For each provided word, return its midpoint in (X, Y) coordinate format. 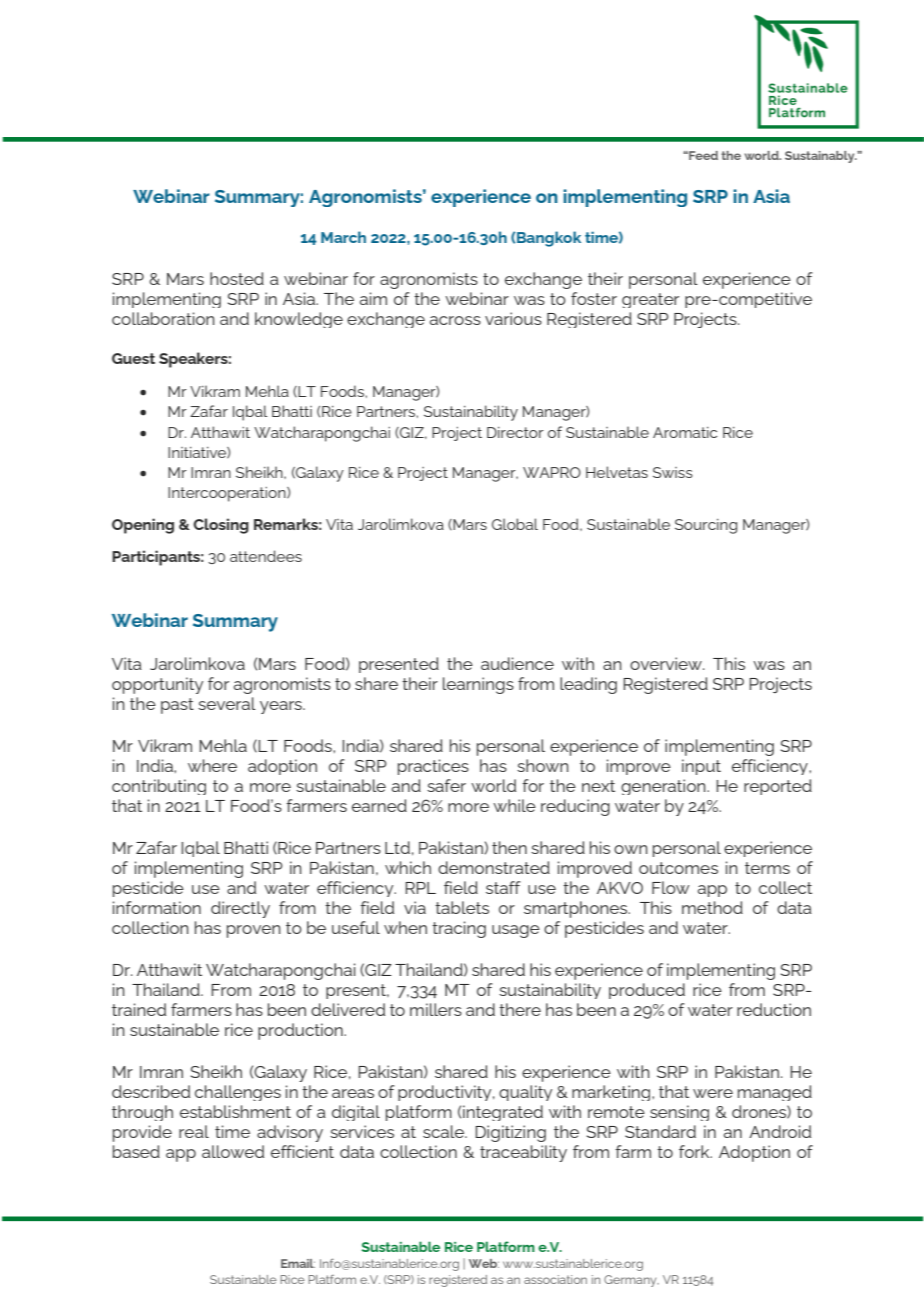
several (227, 703)
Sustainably (821, 157)
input (701, 767)
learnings (478, 685)
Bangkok (549, 239)
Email (298, 1263)
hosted (237, 278)
